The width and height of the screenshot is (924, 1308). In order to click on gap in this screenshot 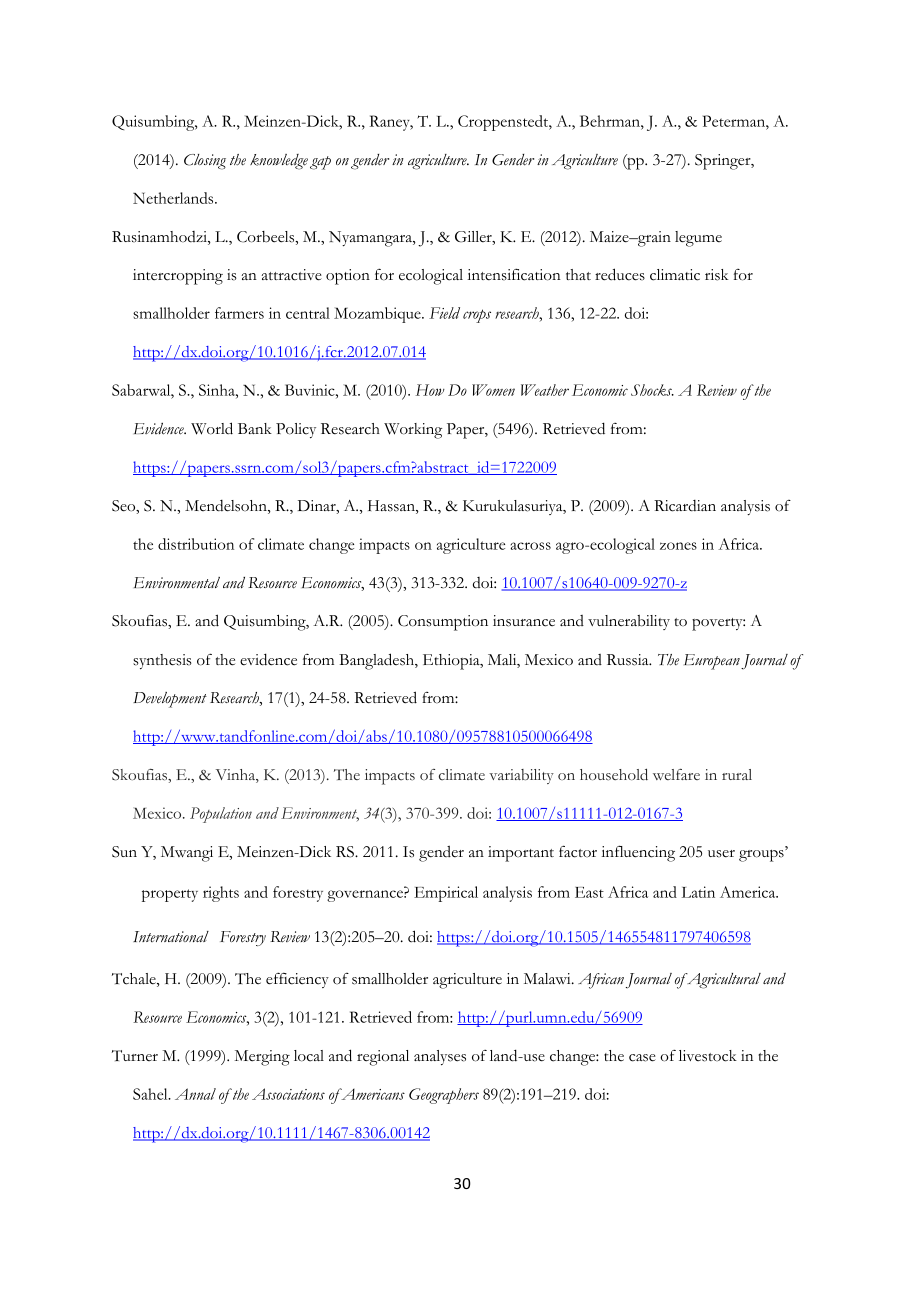, I will do `click(320, 163)`.
